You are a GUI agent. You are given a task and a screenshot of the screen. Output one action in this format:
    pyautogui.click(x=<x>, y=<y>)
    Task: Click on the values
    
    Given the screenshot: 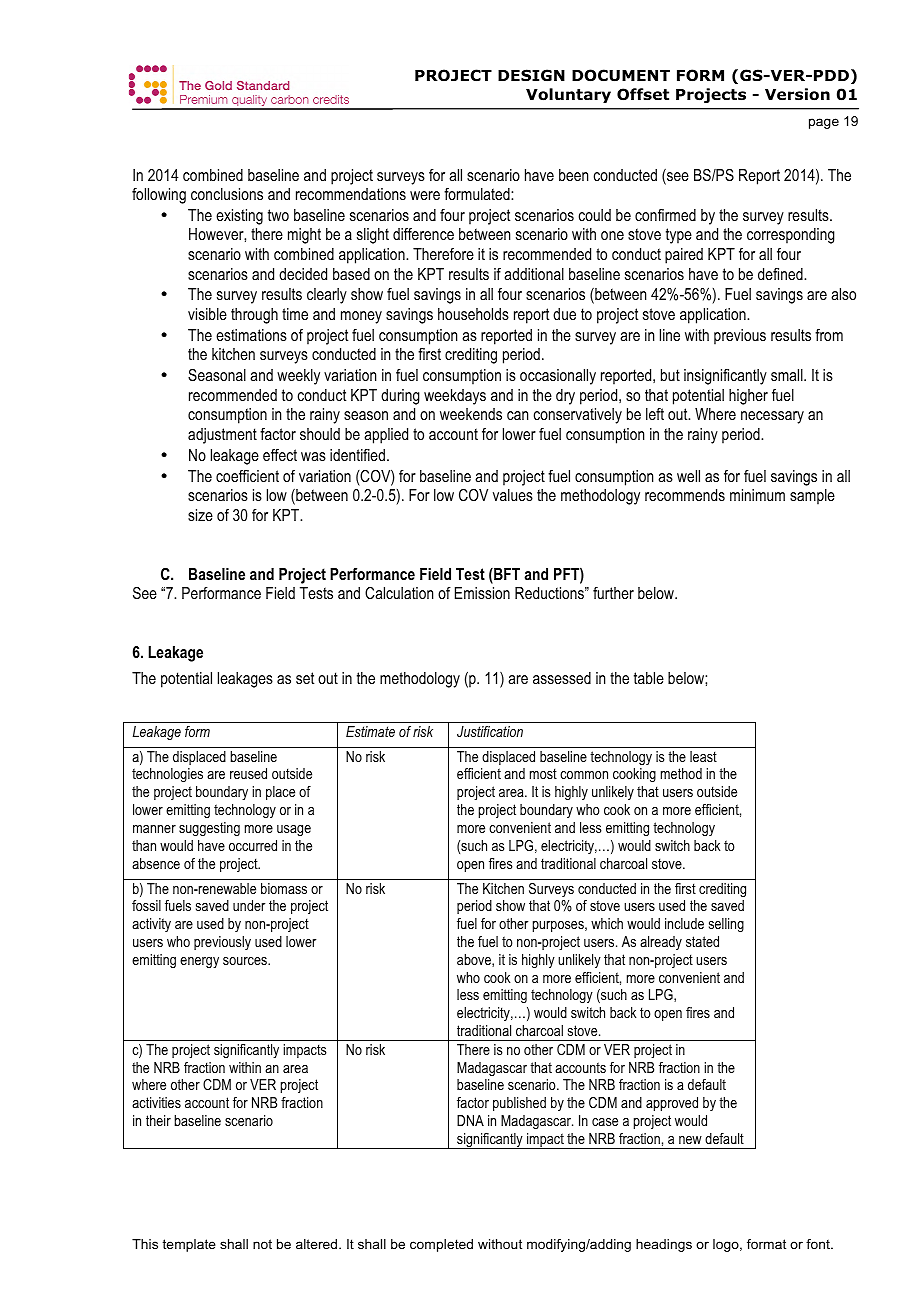 What is the action you would take?
    pyautogui.click(x=513, y=495)
